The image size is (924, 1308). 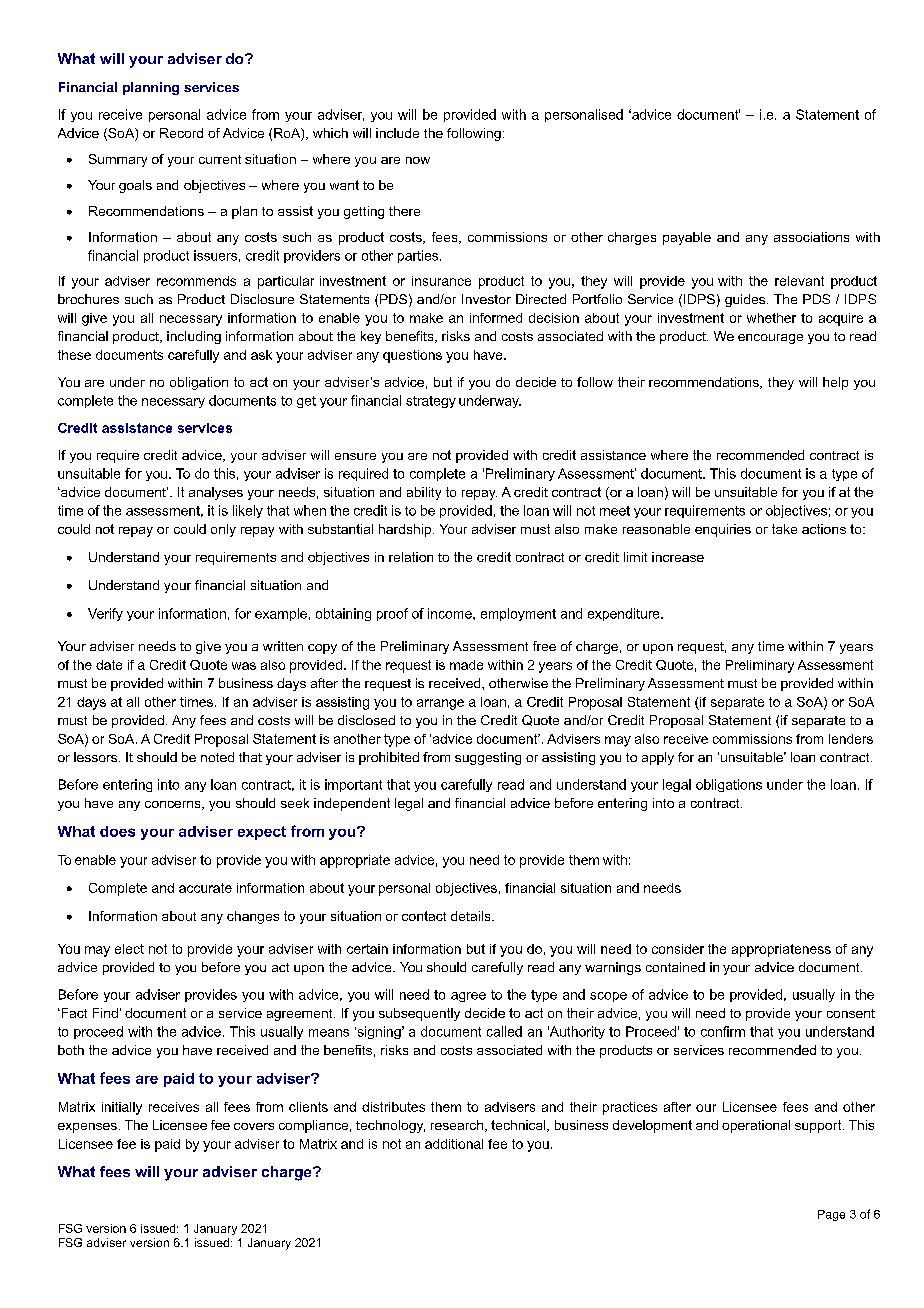 I want to click on help, so click(x=835, y=383).
